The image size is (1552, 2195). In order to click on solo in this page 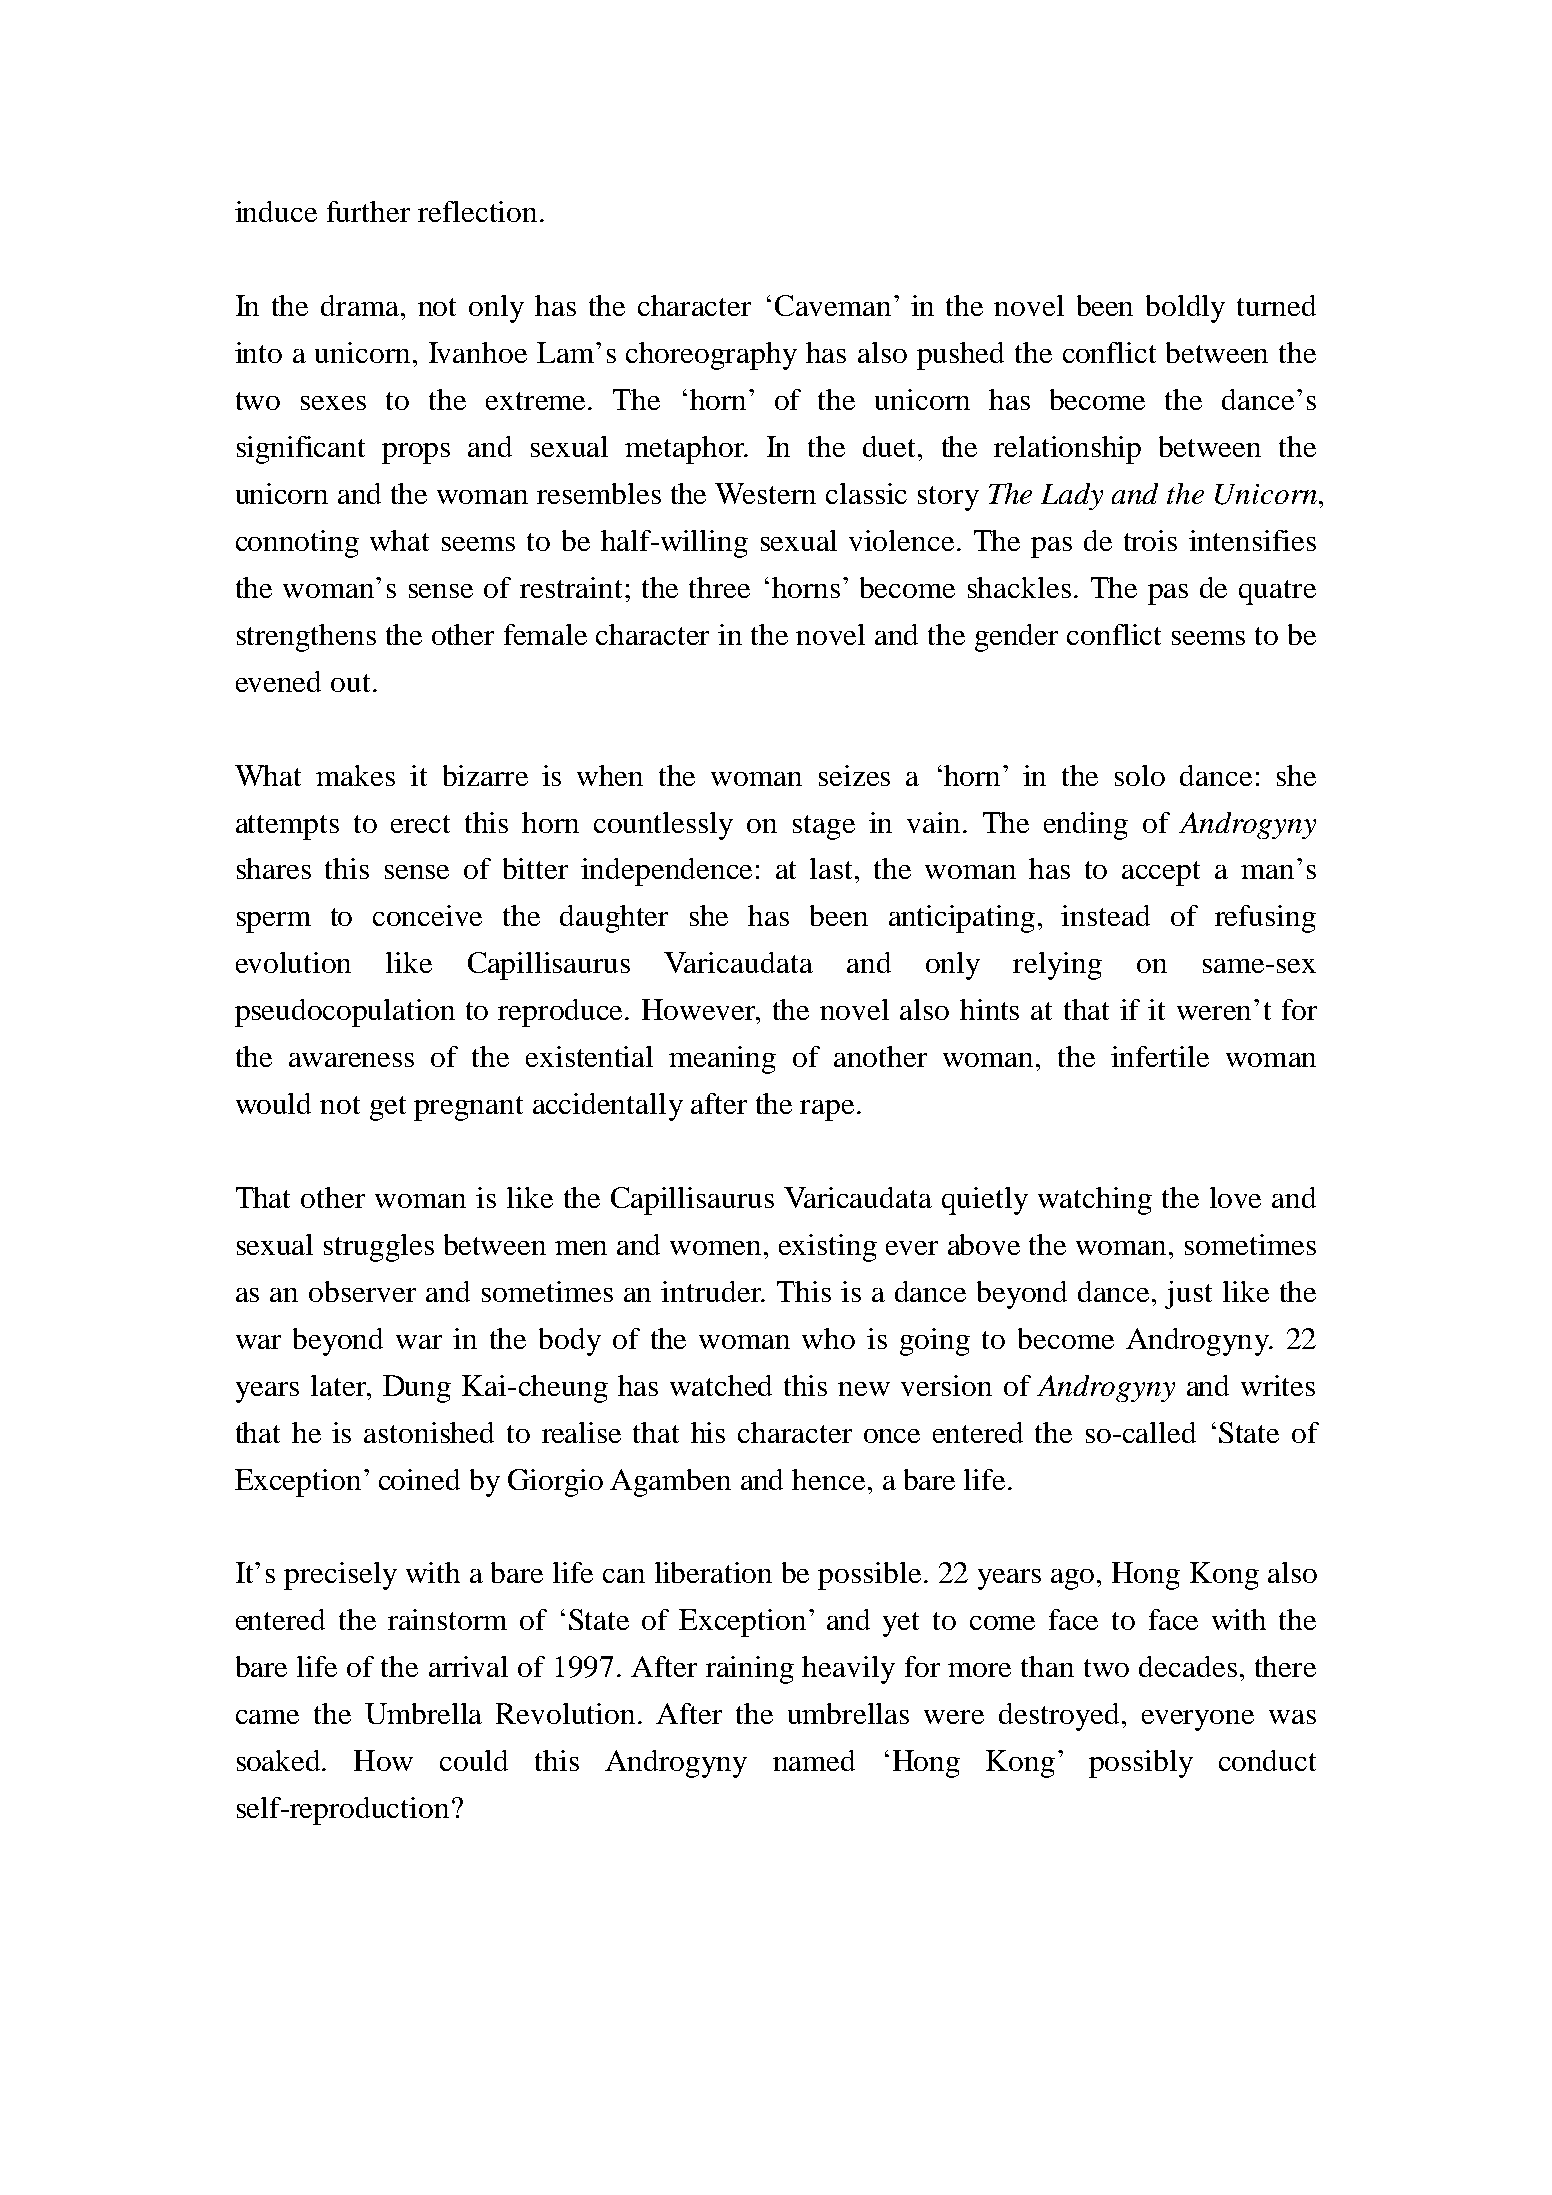, I will do `click(1140, 775)`.
